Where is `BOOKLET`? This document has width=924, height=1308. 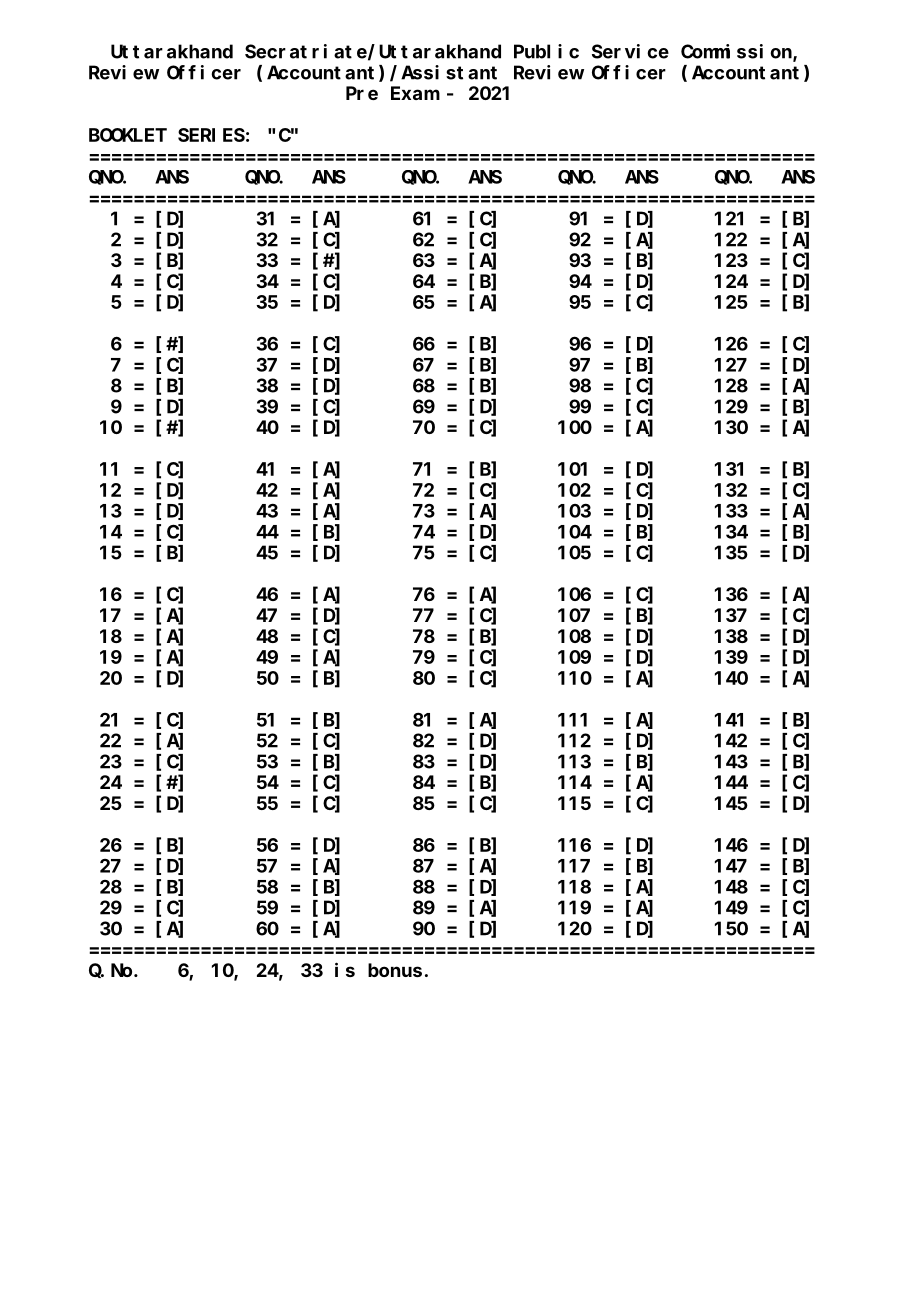
BOOKLET is located at coordinates (128, 135).
